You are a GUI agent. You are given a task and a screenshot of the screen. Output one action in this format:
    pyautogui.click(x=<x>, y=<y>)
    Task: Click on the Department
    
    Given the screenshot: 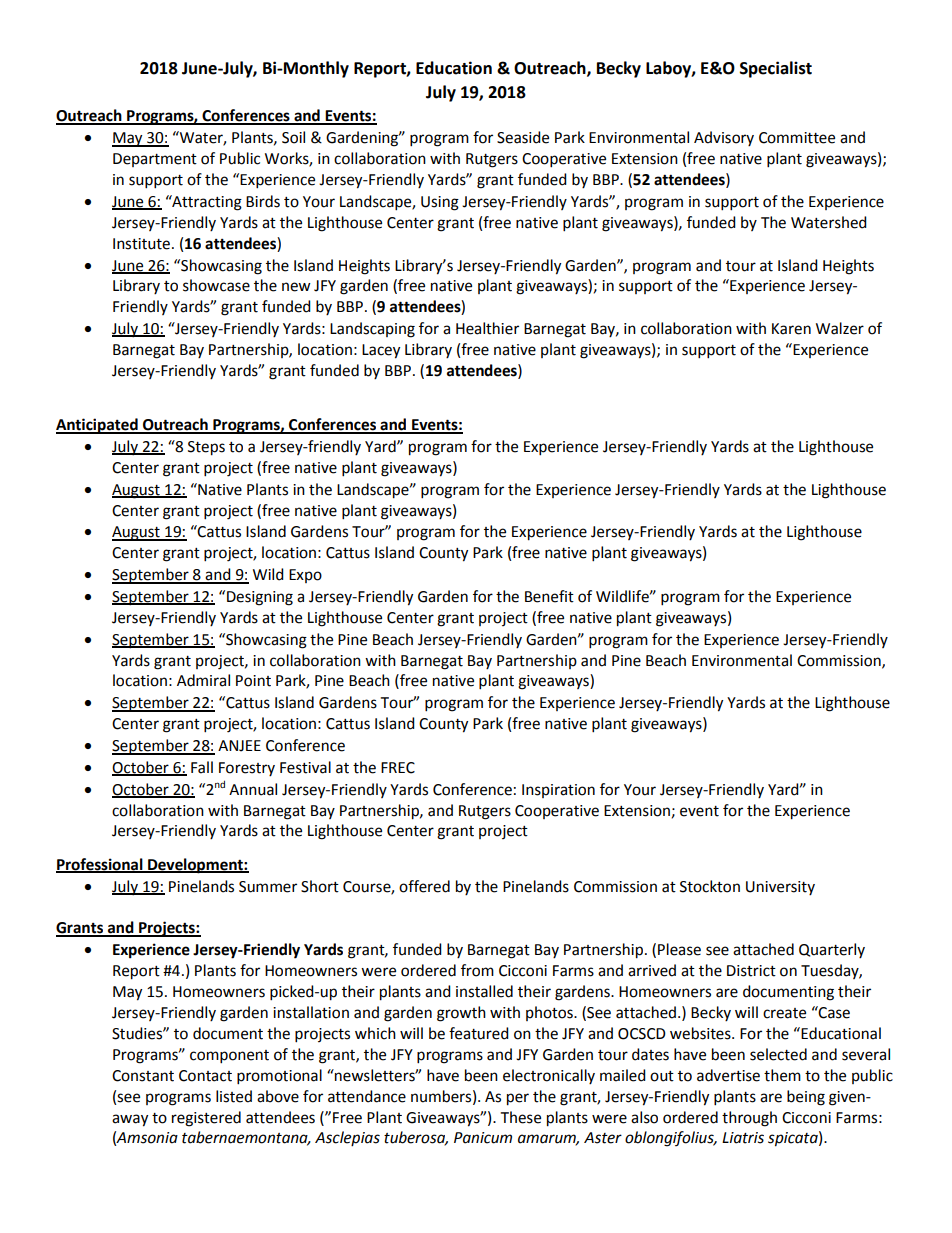 What is the action you would take?
    pyautogui.click(x=155, y=160)
